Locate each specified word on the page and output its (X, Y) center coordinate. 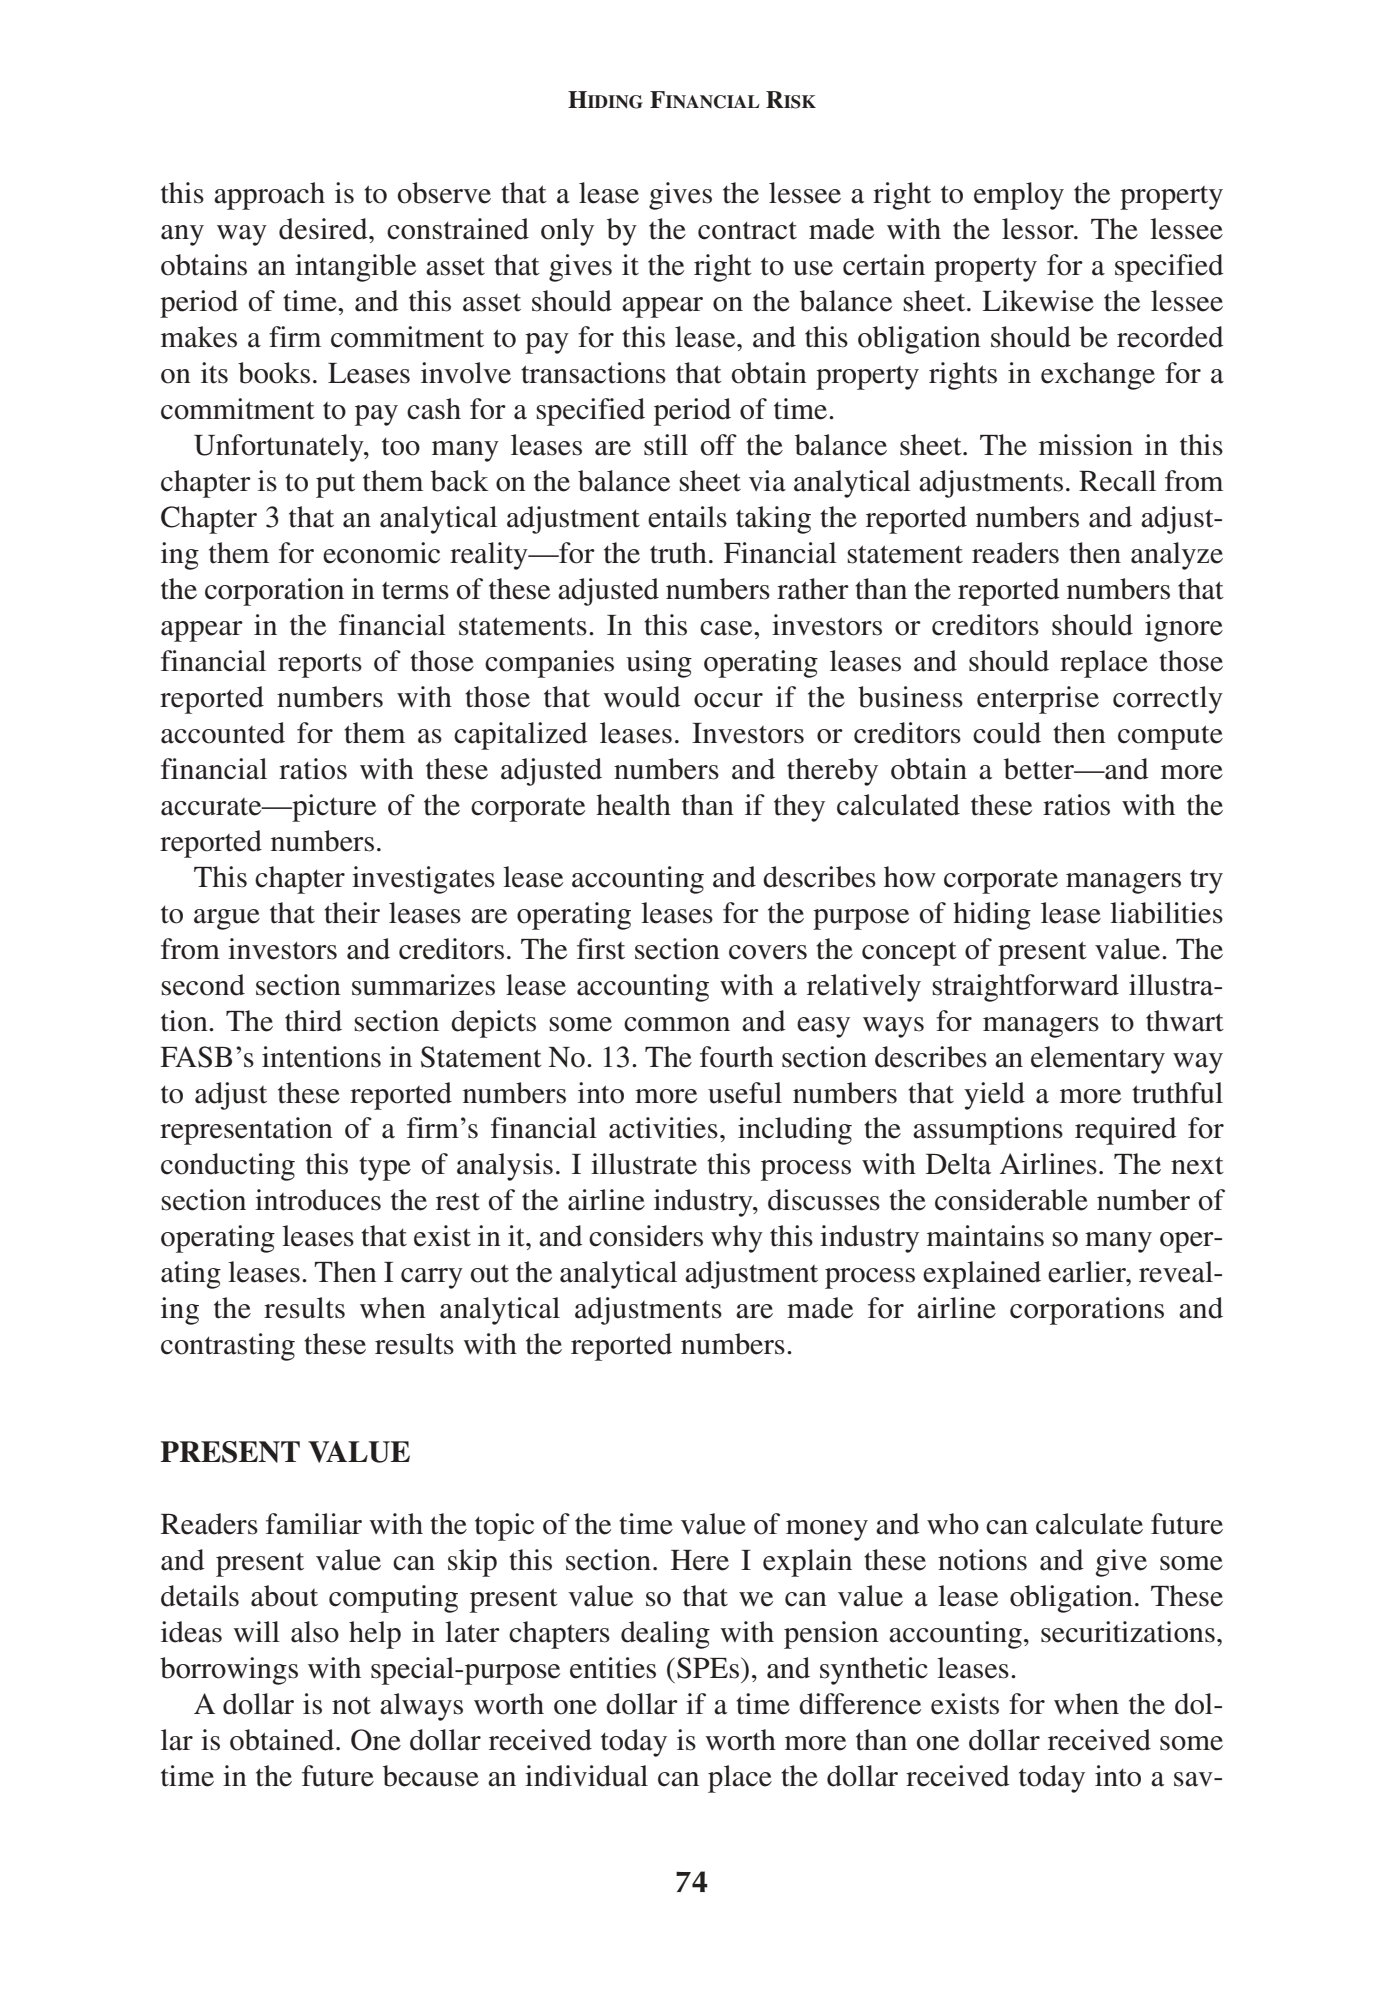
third (313, 1021)
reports (320, 665)
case (727, 628)
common (677, 1024)
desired (324, 229)
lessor (1039, 229)
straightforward (1026, 988)
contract (747, 231)
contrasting (228, 1347)
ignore (1184, 628)
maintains (985, 1236)
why (737, 1239)
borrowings (229, 1671)
